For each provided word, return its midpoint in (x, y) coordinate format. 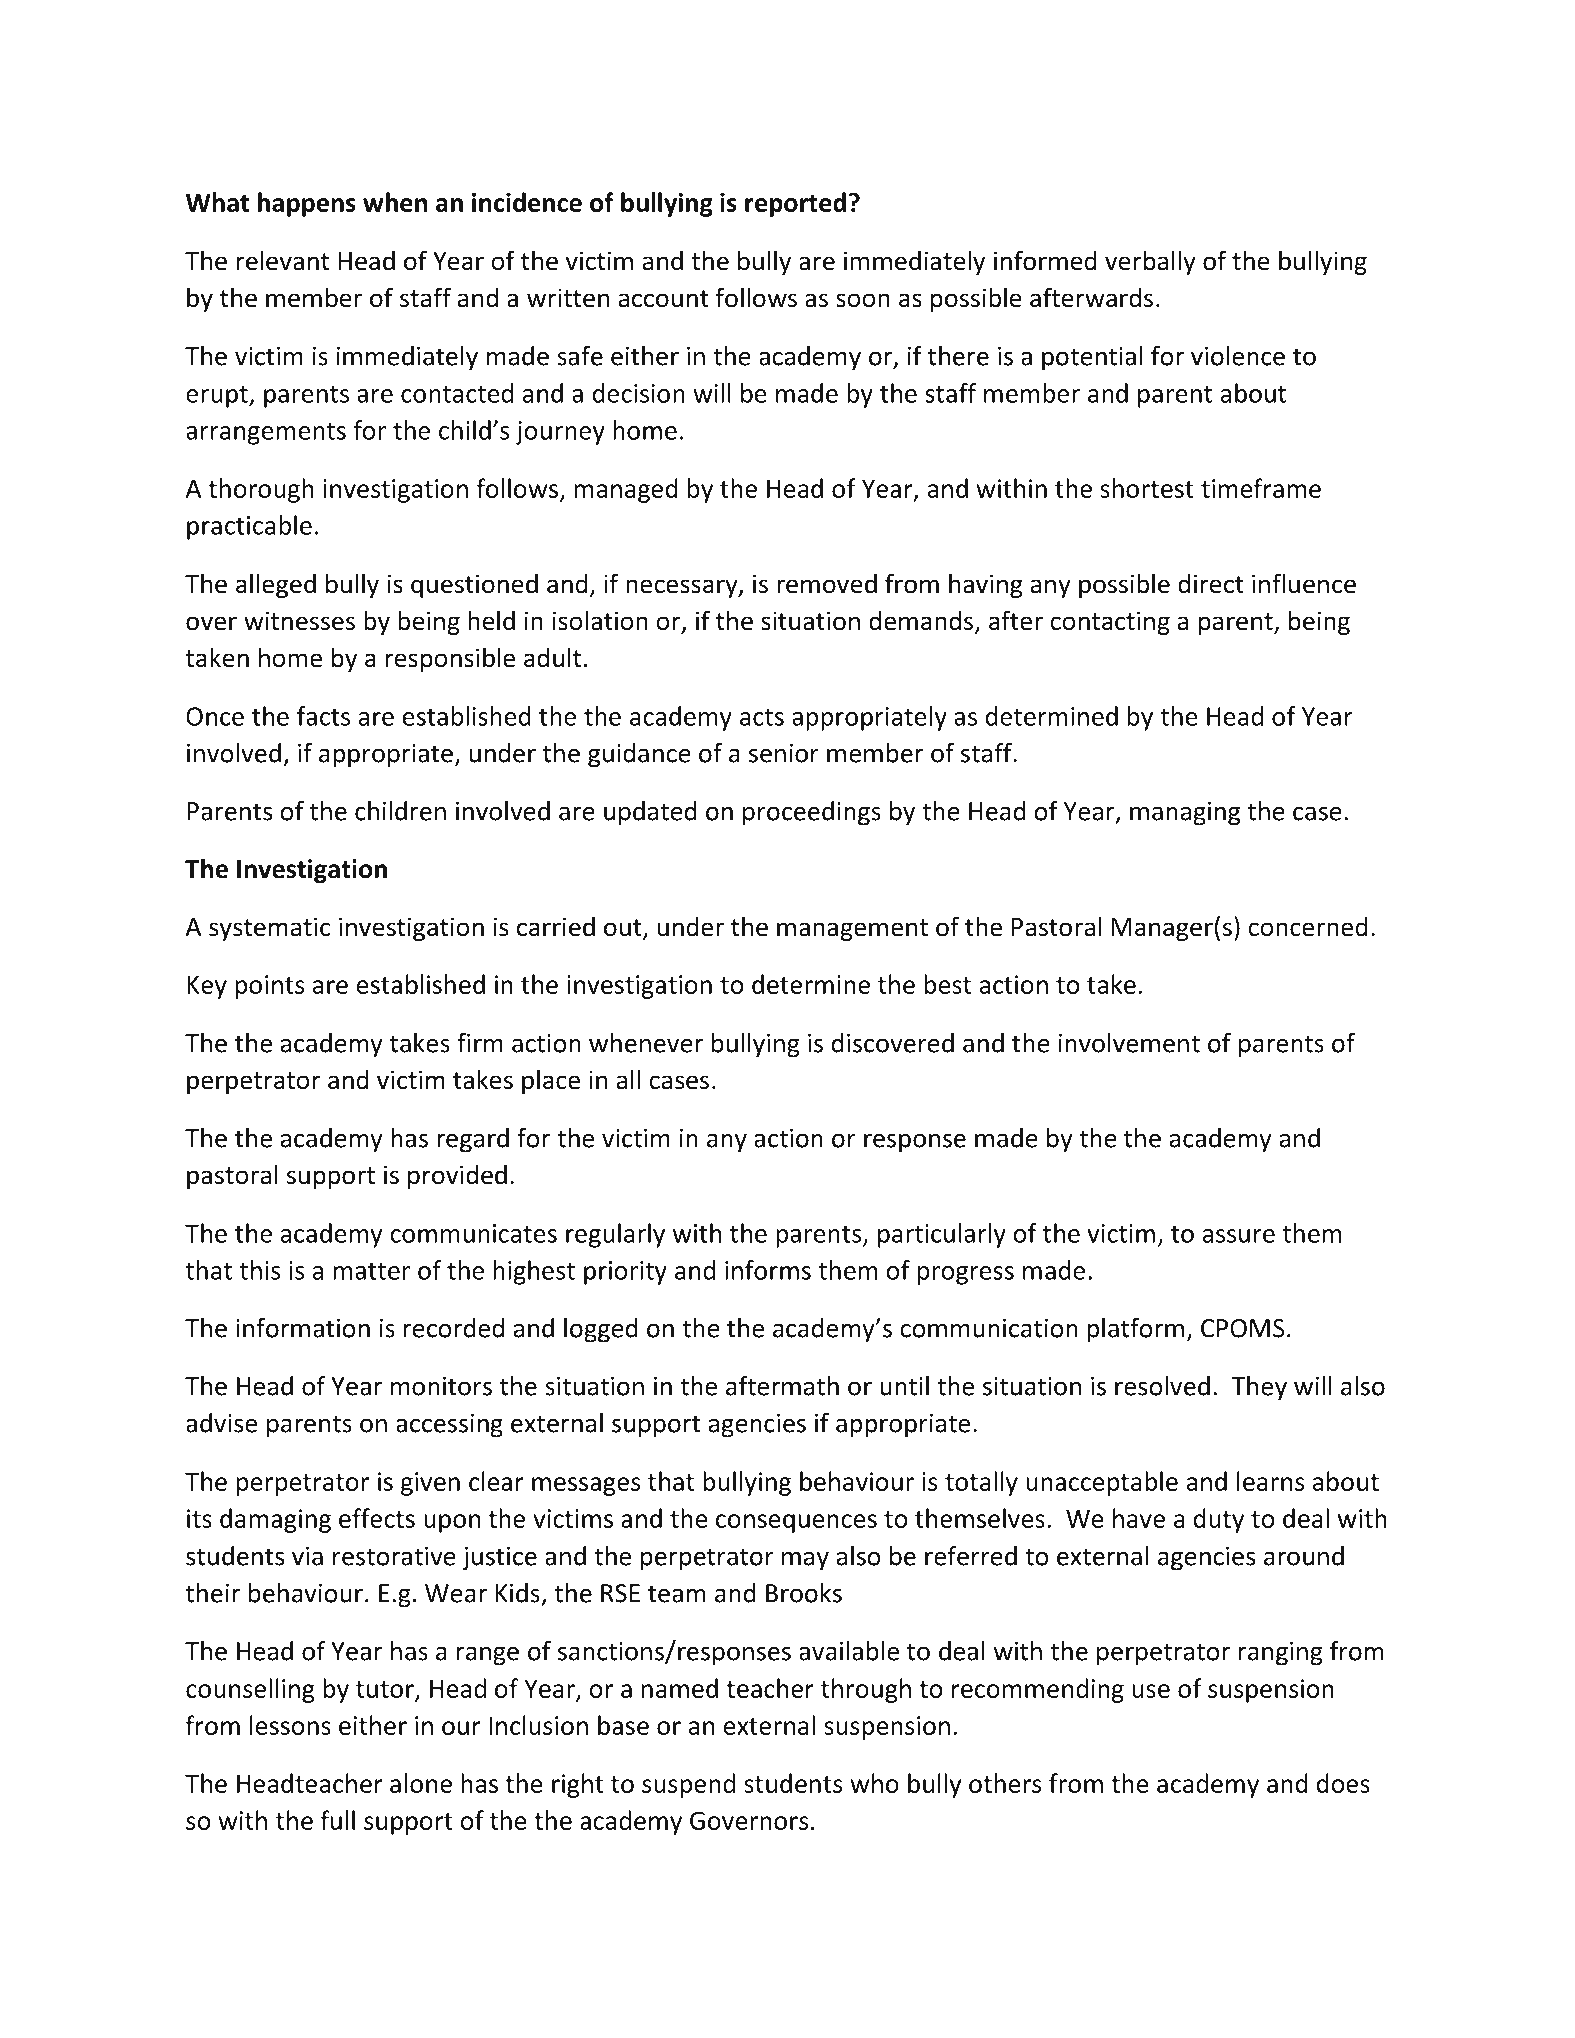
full (337, 1820)
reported (795, 204)
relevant (283, 260)
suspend (688, 1785)
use (1151, 1691)
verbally (1150, 262)
